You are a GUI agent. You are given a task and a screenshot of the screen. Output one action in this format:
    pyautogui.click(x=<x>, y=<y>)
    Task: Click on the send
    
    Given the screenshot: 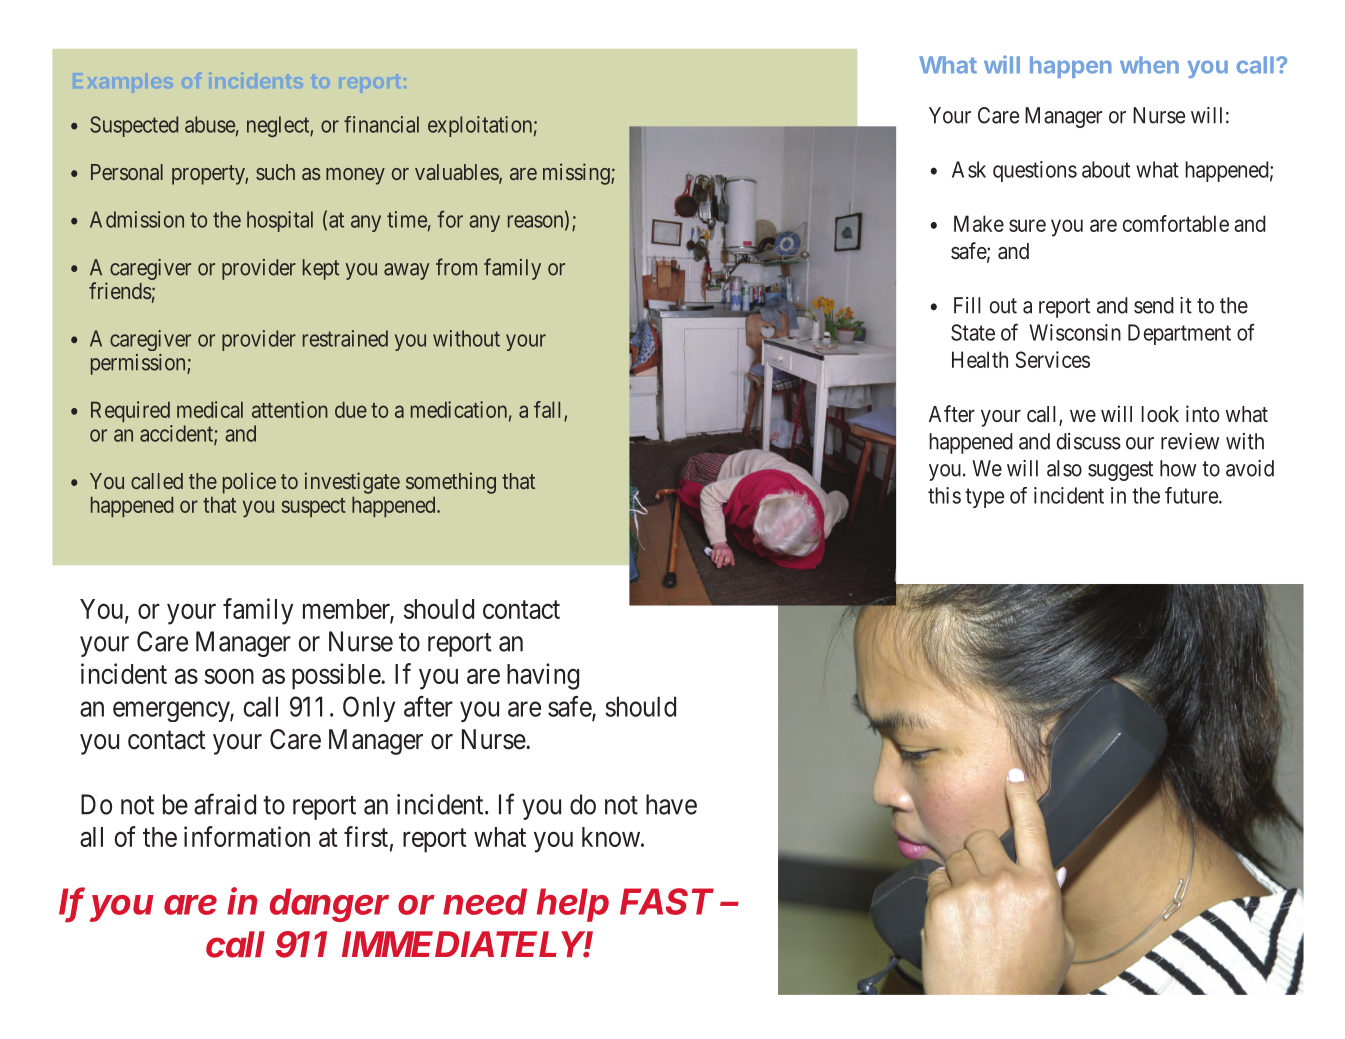 What is the action you would take?
    pyautogui.click(x=1154, y=305)
